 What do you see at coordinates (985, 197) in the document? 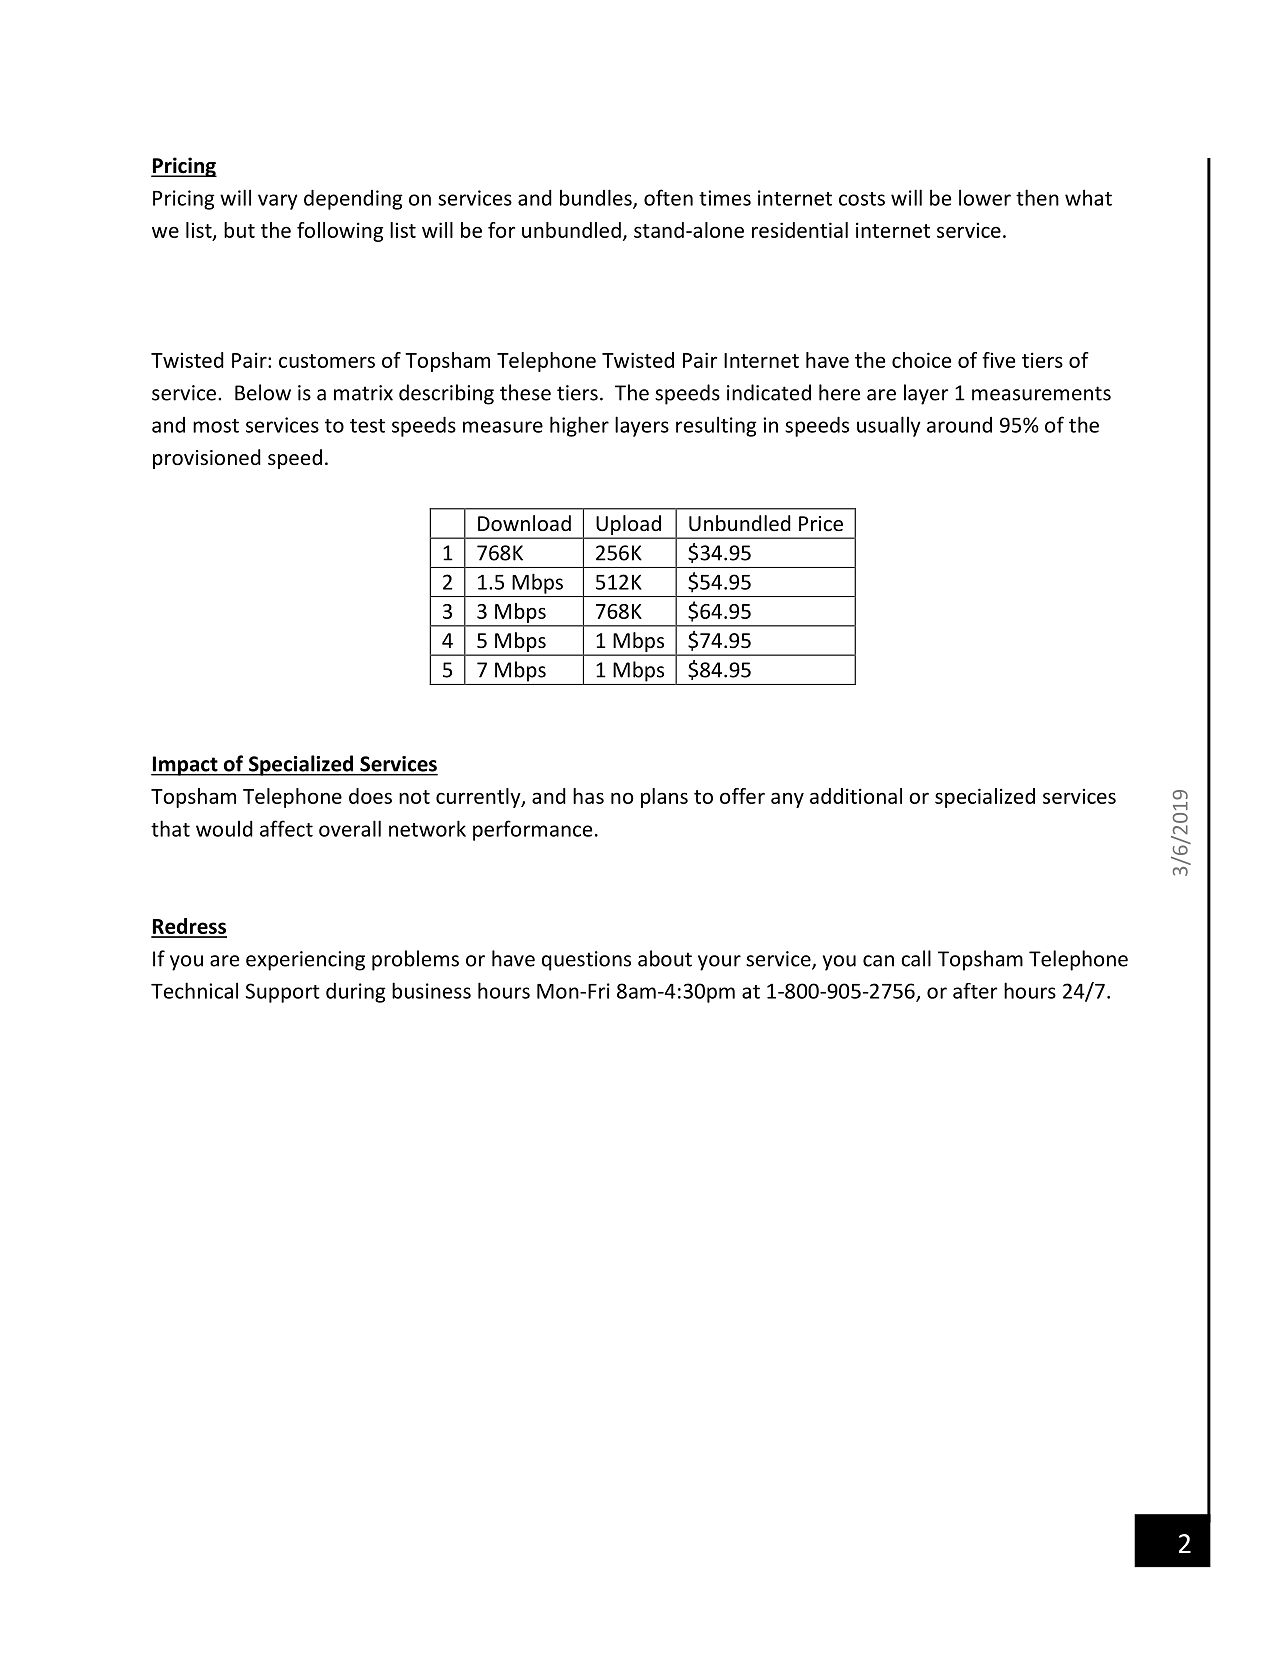
I see `lower` at bounding box center [985, 197].
